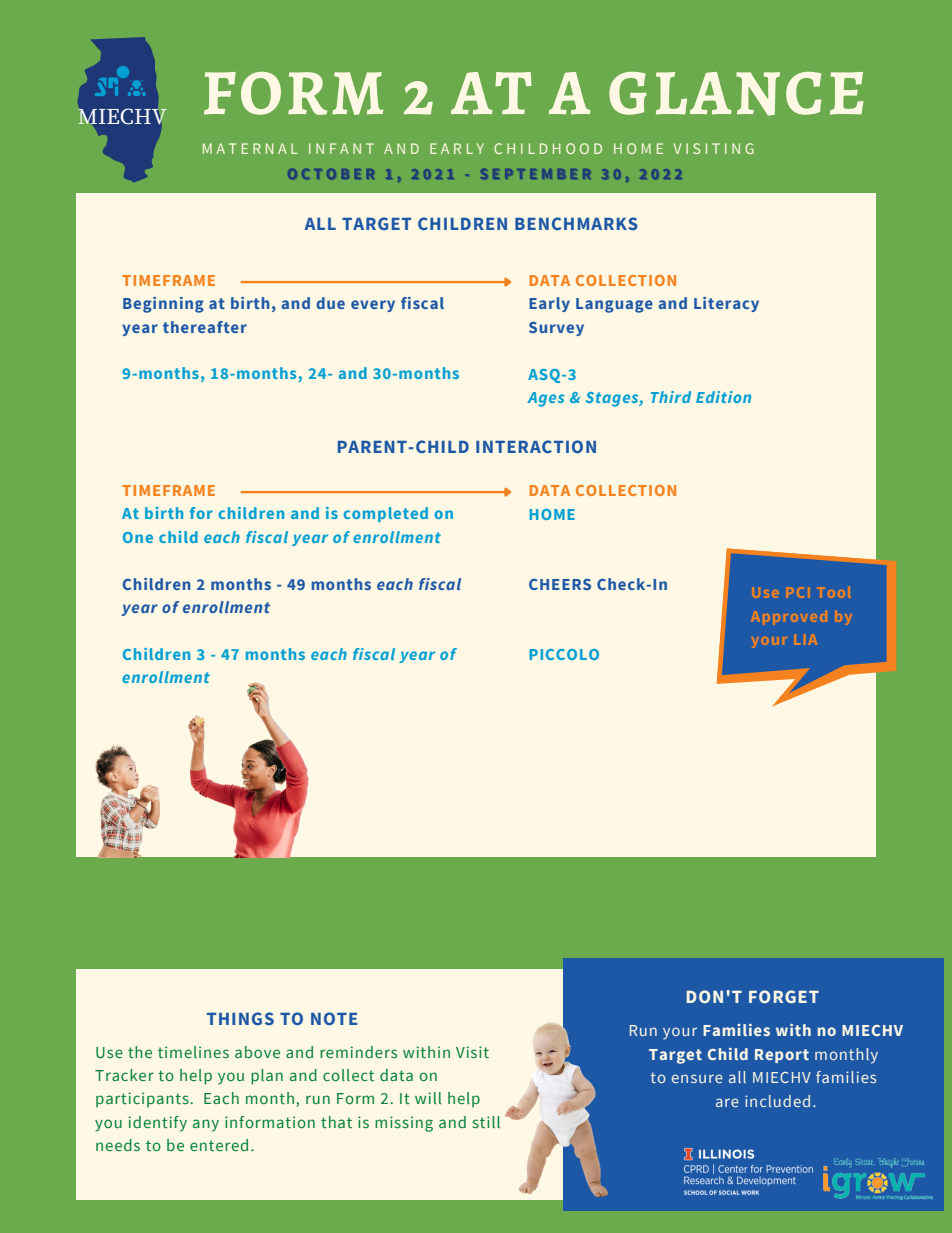  I want to click on THINGS, so click(240, 1018).
